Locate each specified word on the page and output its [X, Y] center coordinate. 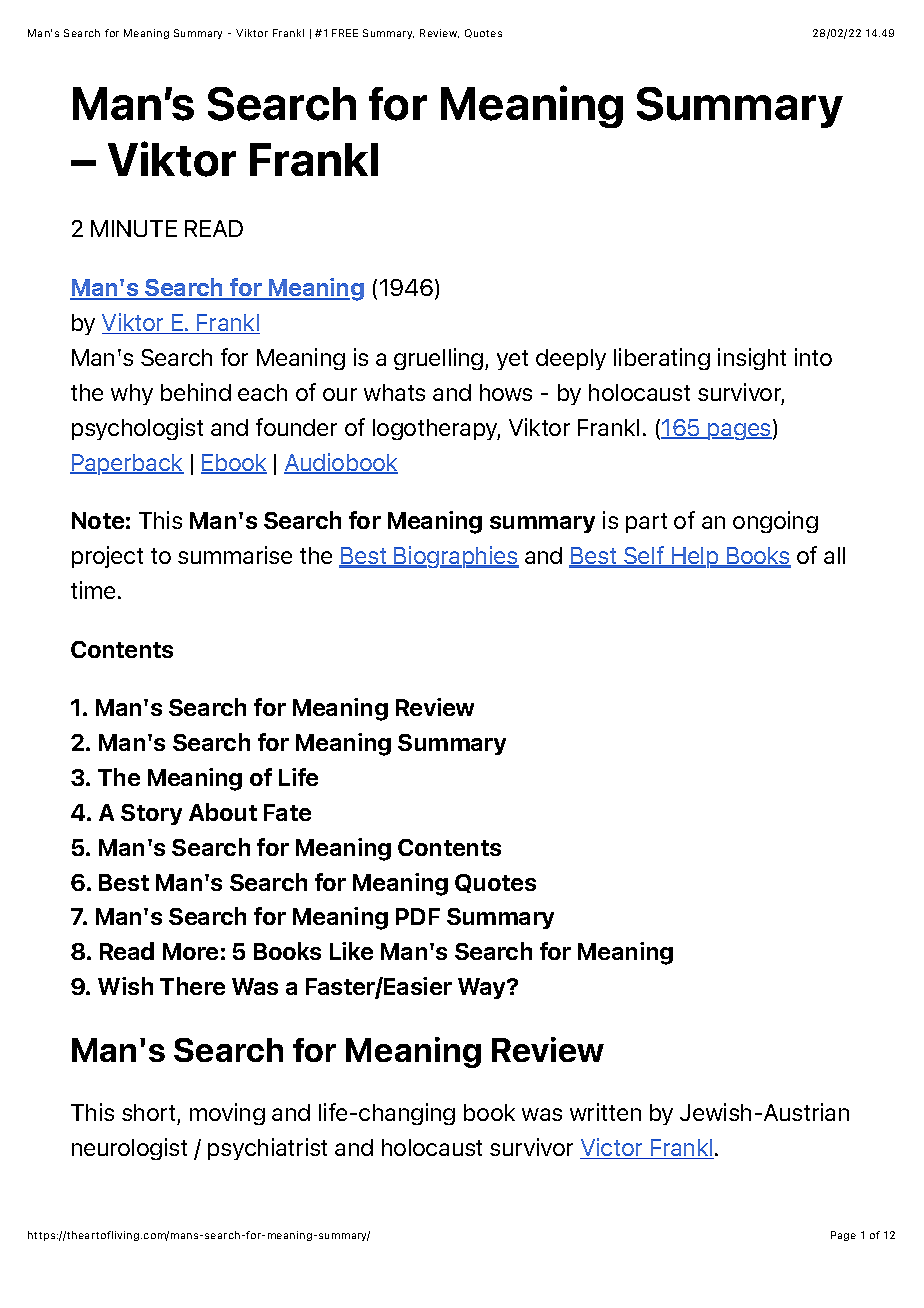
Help [695, 557]
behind [196, 392]
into [813, 357]
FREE [345, 33]
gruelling [440, 359]
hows [506, 392]
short [148, 1112]
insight [752, 359]
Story [151, 814]
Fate [287, 812]
